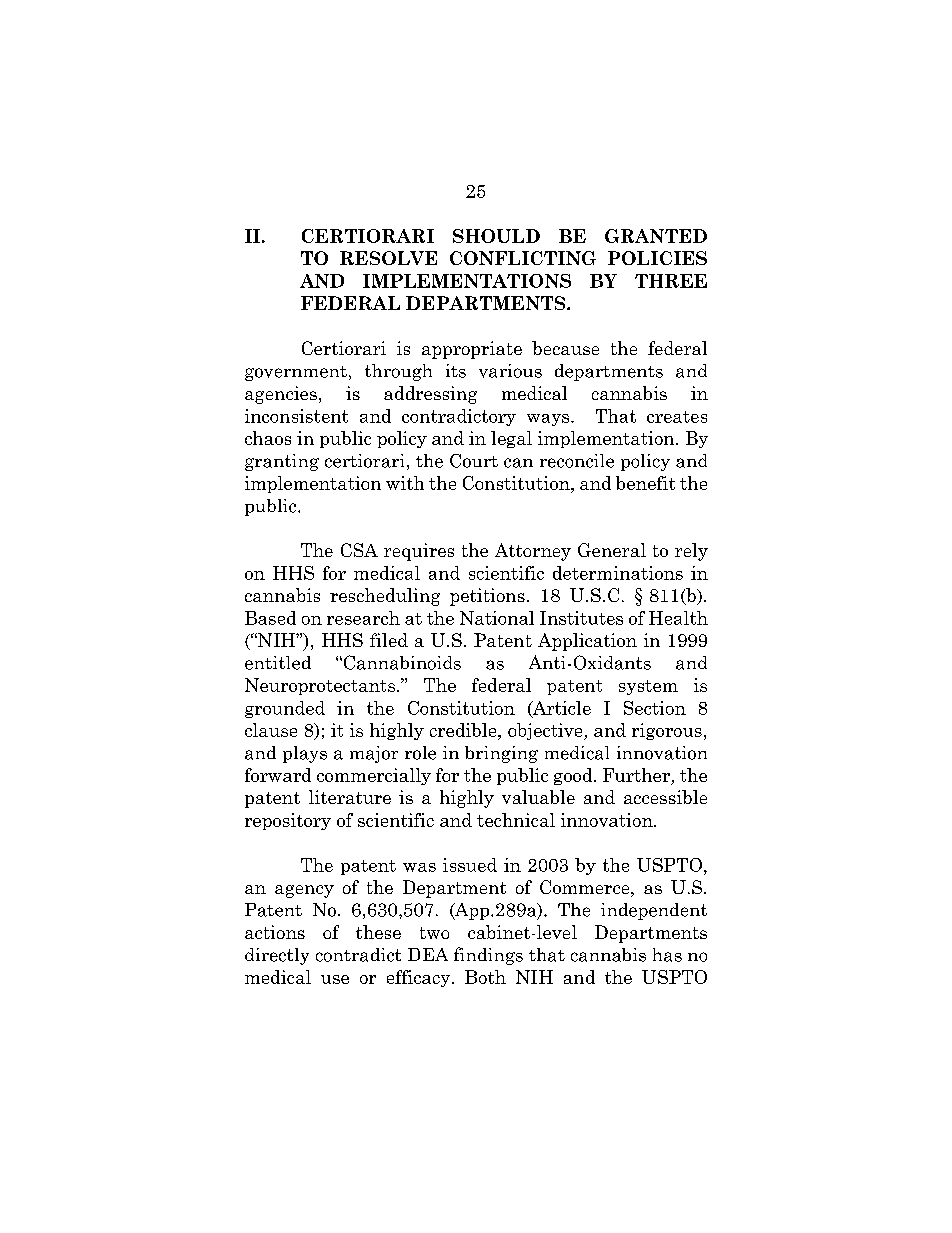 Image resolution: width=952 pixels, height=1233 pixels. What do you see at coordinates (657, 258) in the screenshot?
I see `POLICIES` at bounding box center [657, 258].
